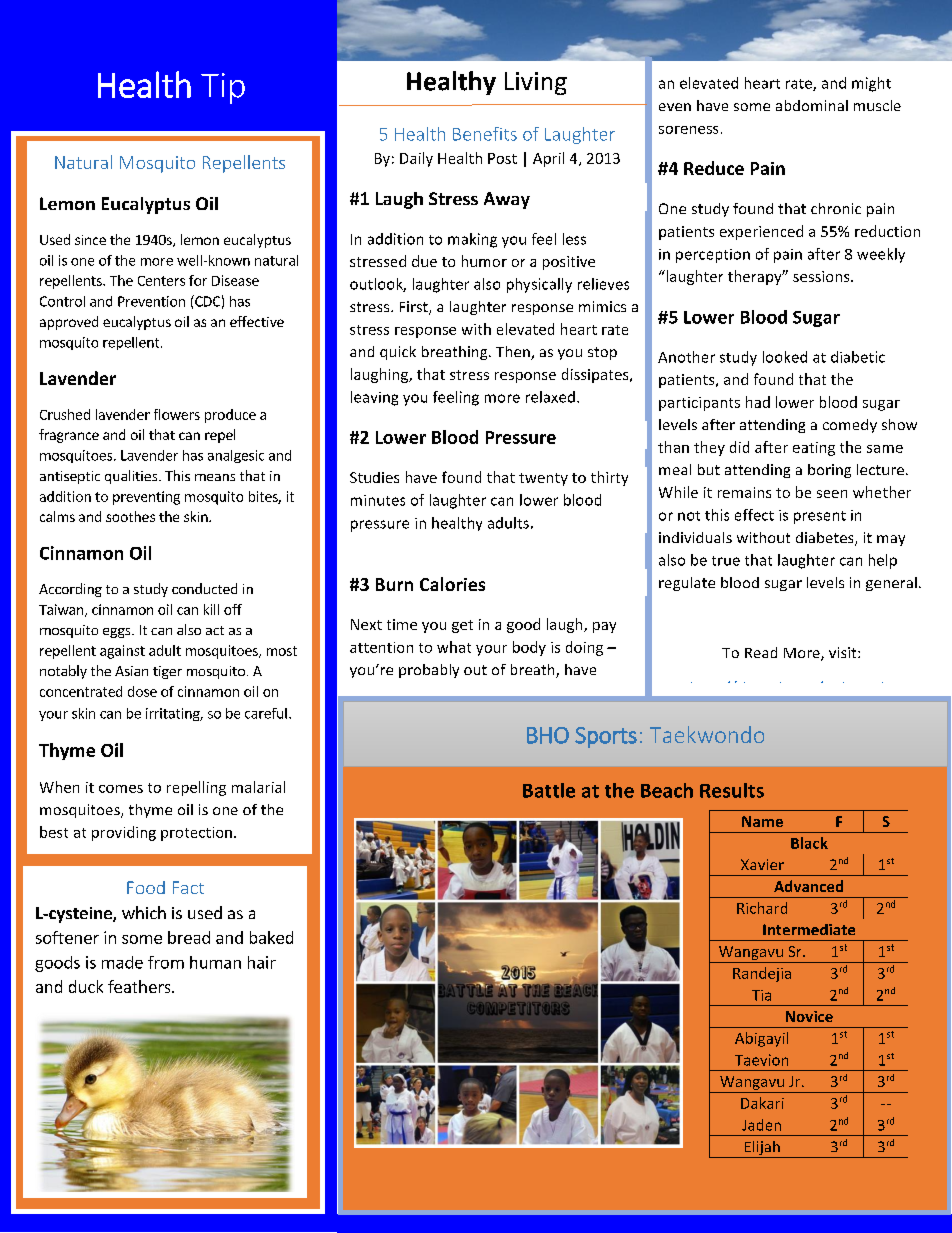  What do you see at coordinates (820, 517) in the screenshot?
I see `present` at bounding box center [820, 517].
